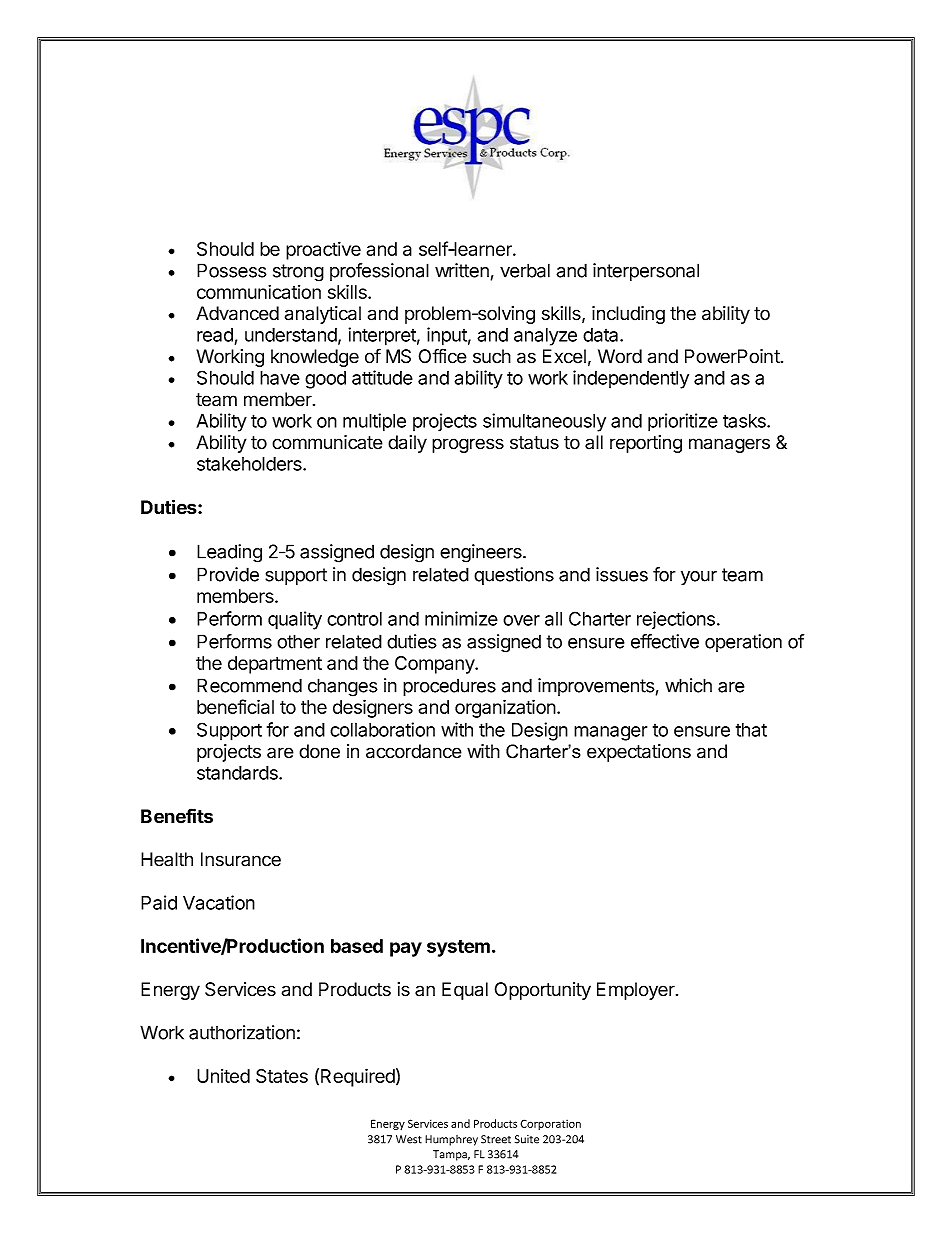 The image size is (952, 1233). Describe the element at coordinates (232, 270) in the screenshot. I see `Possess` at that location.
